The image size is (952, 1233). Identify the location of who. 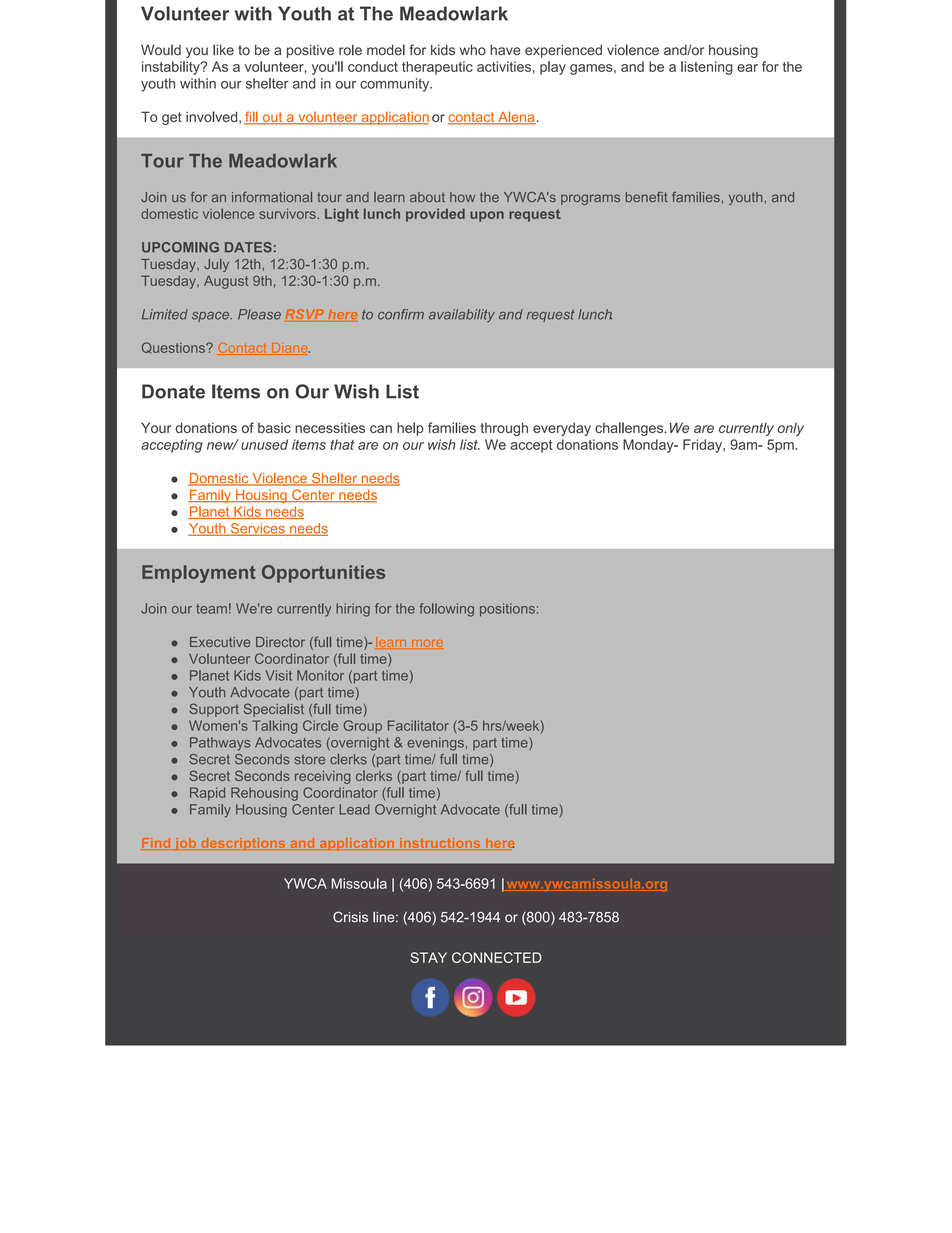
(473, 49).
